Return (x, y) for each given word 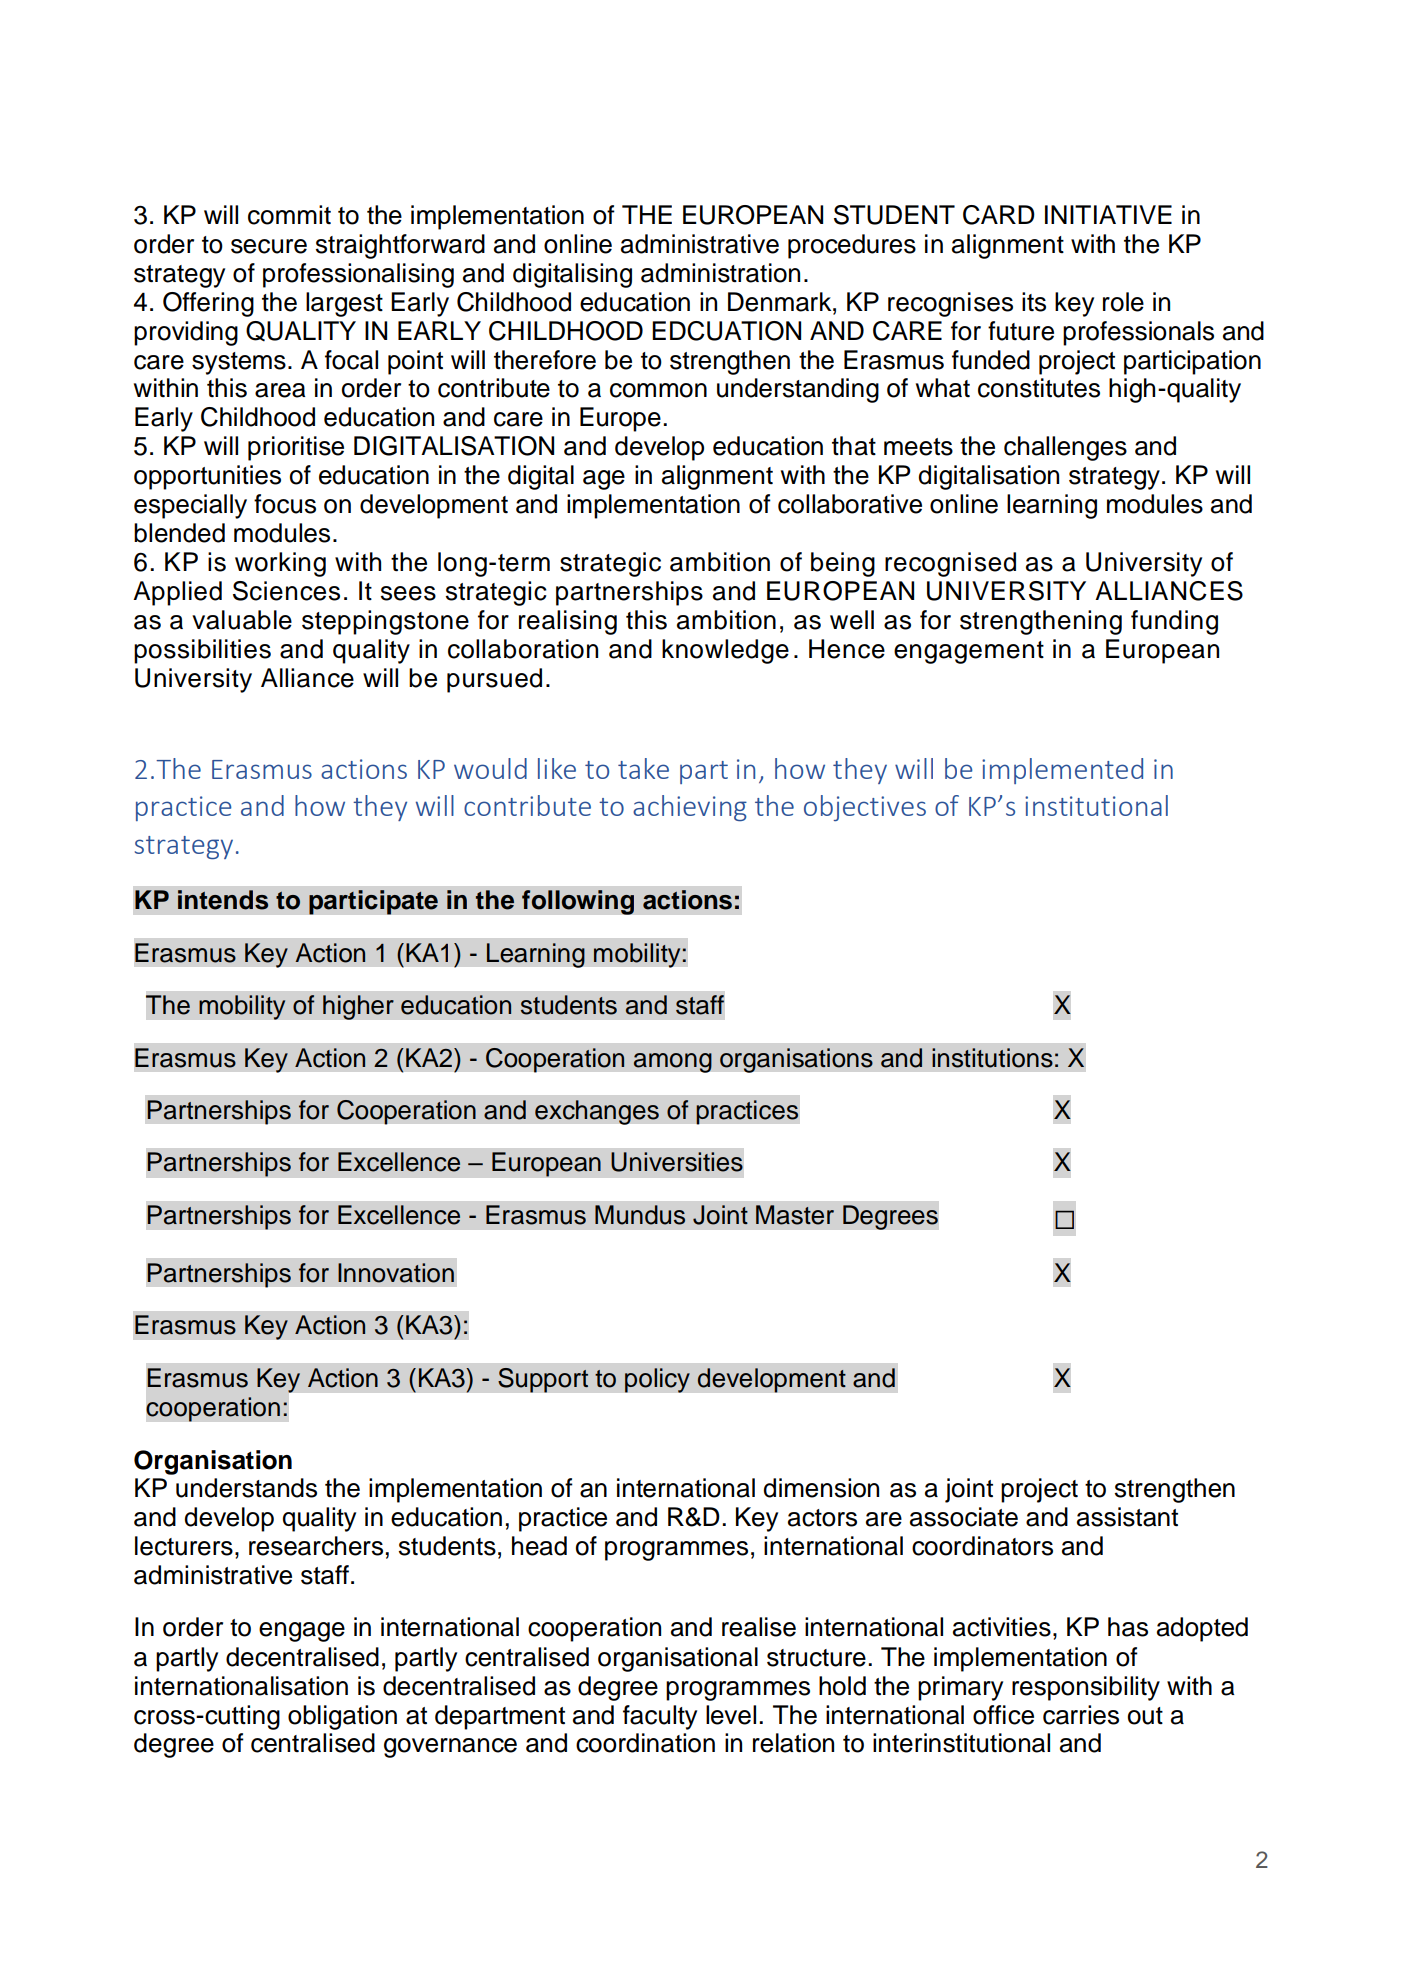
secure (269, 246)
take (643, 768)
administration (720, 273)
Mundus (640, 1215)
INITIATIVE (1108, 214)
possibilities (202, 651)
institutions (992, 1058)
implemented (1062, 771)
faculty (660, 1717)
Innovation (396, 1273)
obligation (342, 1717)
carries (1081, 1715)
